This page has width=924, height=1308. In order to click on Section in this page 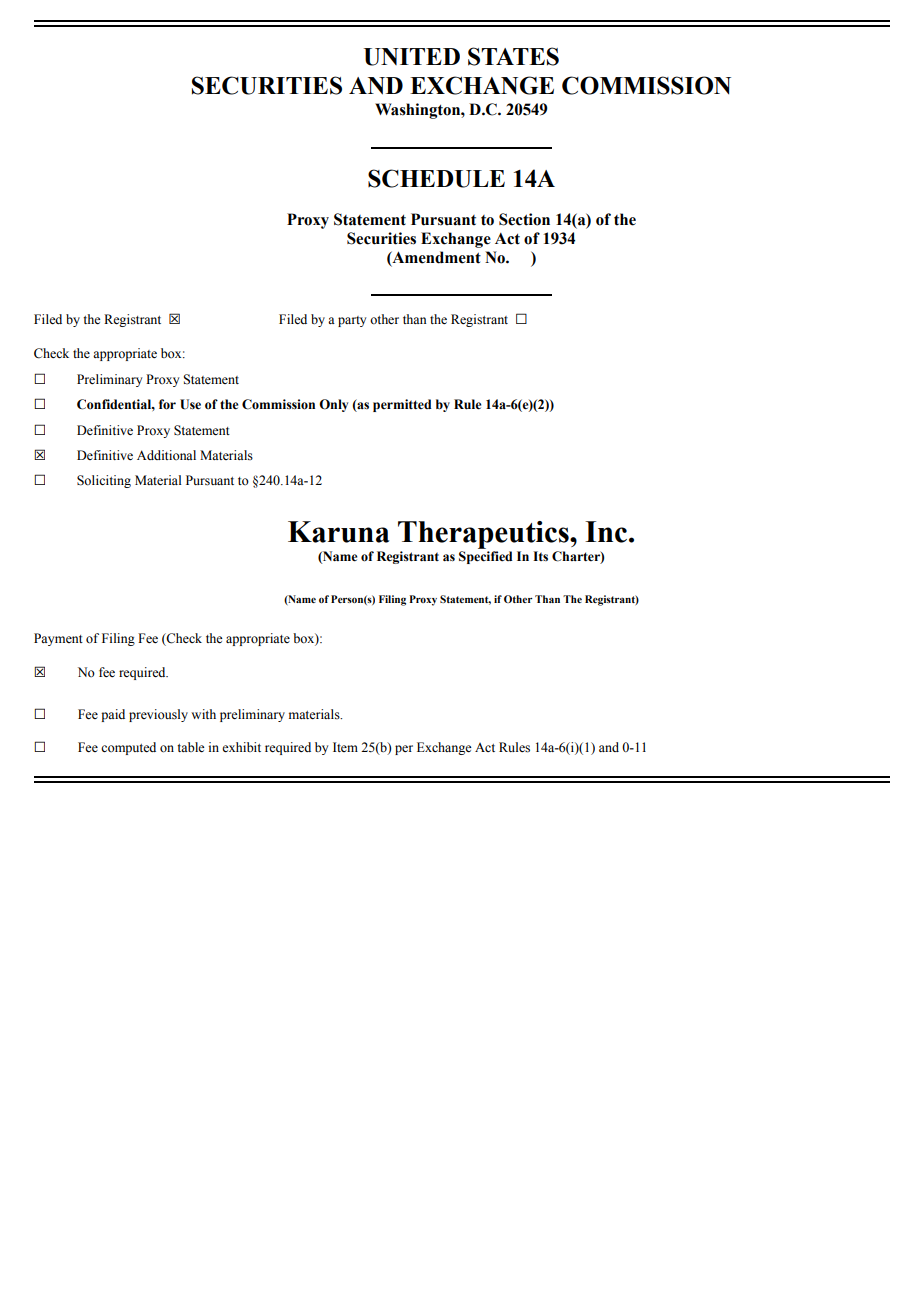, I will do `click(524, 219)`.
